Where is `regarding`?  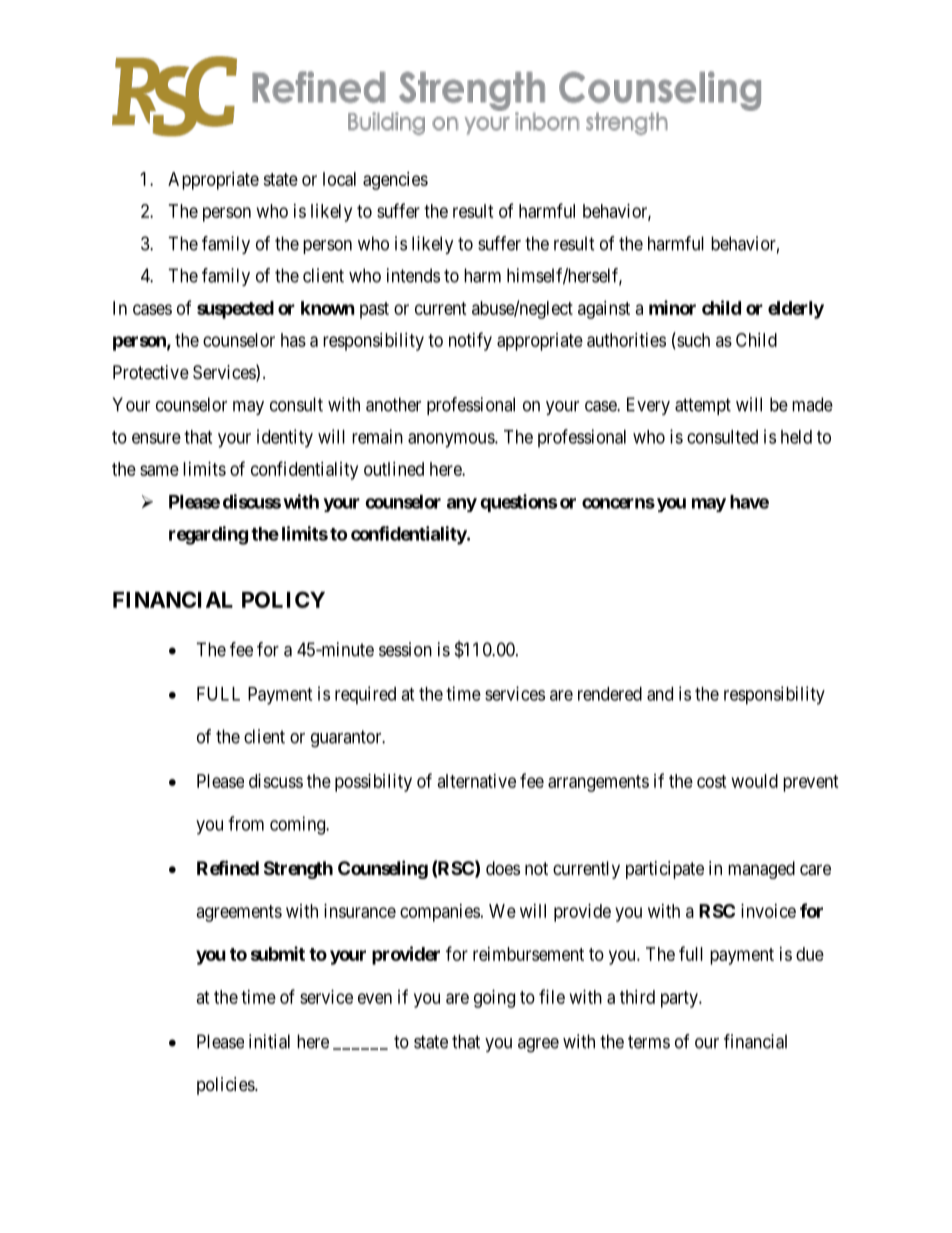
regarding is located at coordinates (208, 535).
